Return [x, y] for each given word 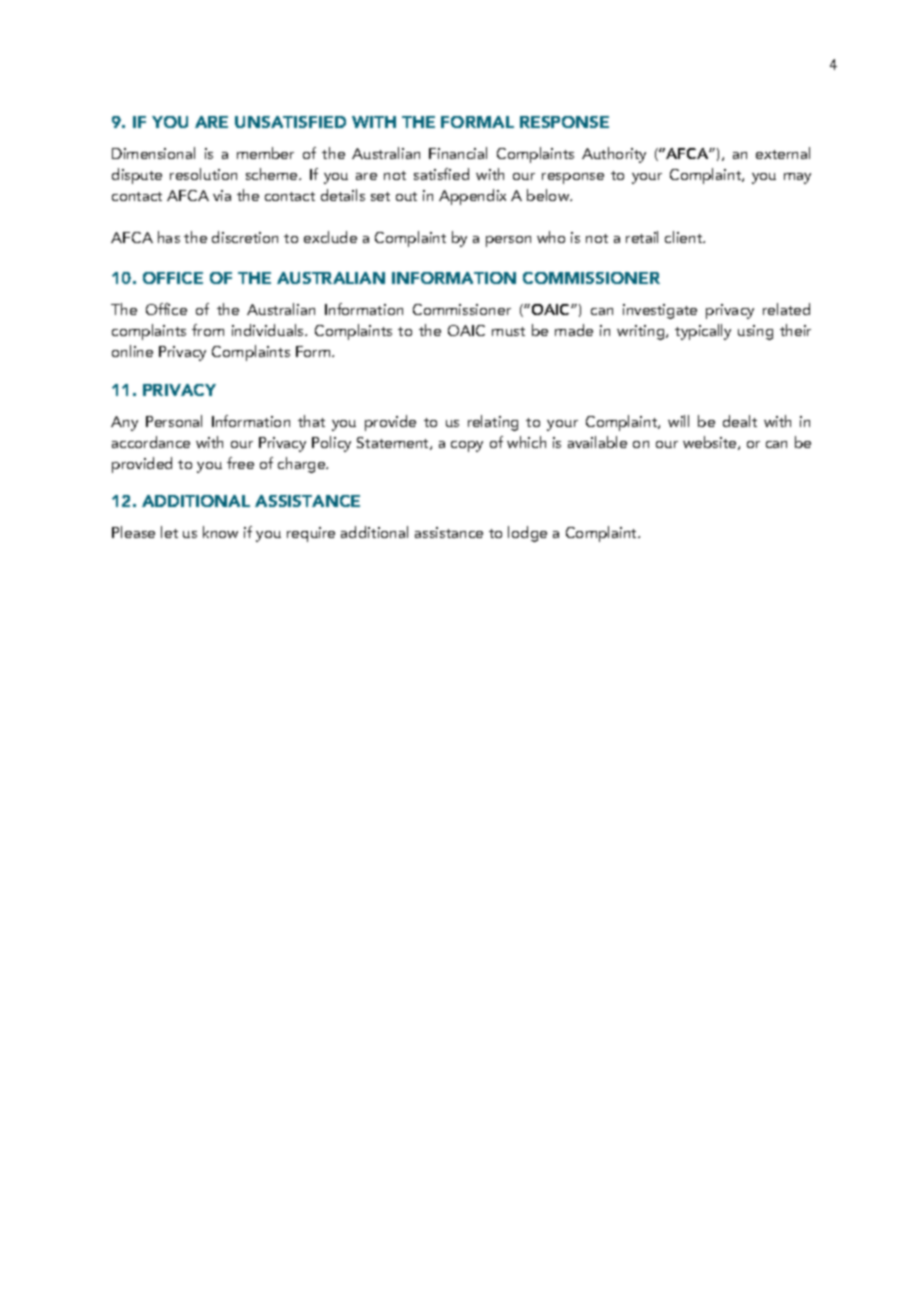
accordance [151, 442]
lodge [527, 534]
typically [703, 332]
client [685, 237]
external [783, 153]
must [508, 331]
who [551, 237]
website [711, 443]
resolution [203, 174]
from [208, 330]
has [169, 237]
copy [467, 446]
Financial [458, 153]
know [220, 532]
